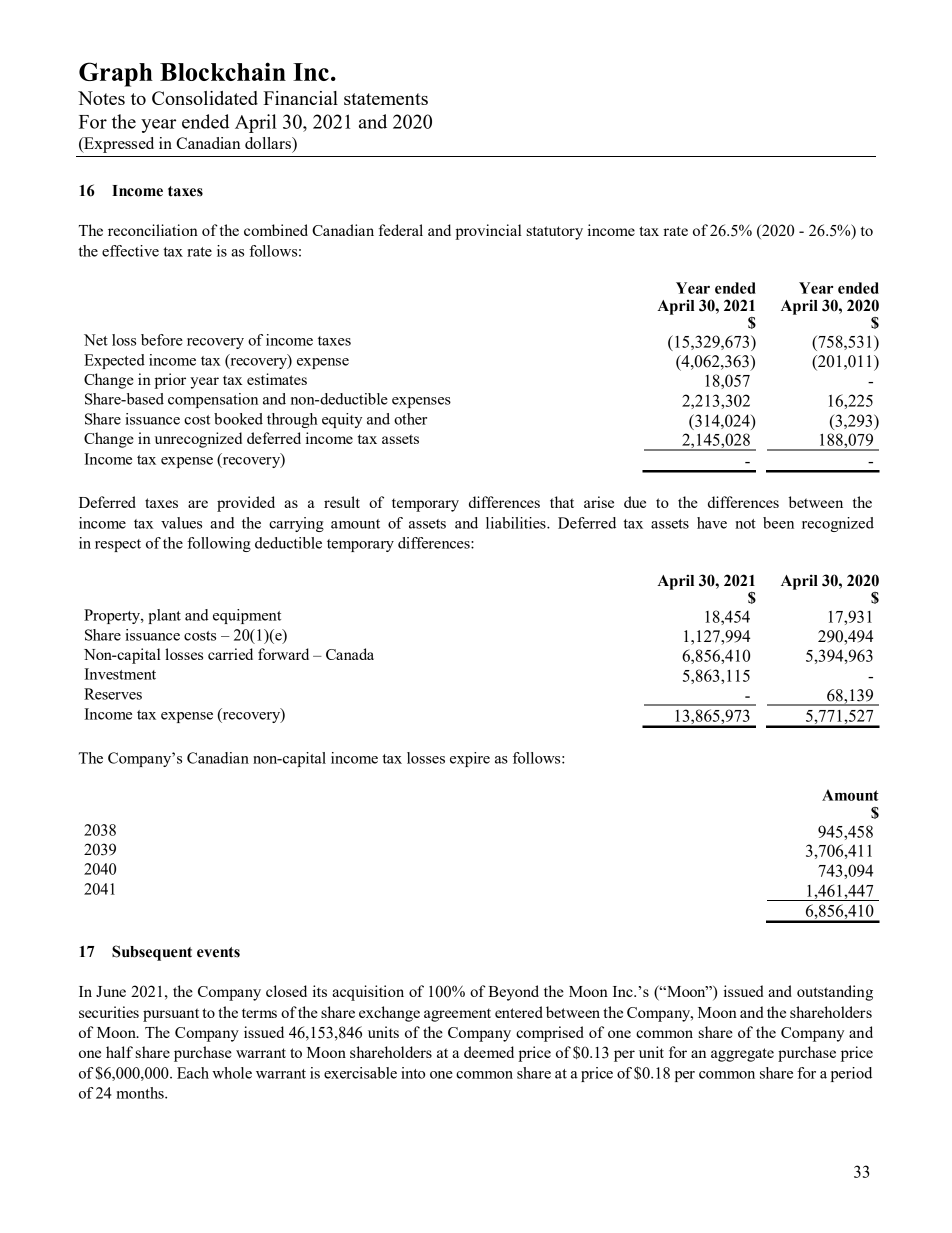 The width and height of the document is (952, 1233). What do you see at coordinates (554, 233) in the document?
I see `statutory` at bounding box center [554, 233].
